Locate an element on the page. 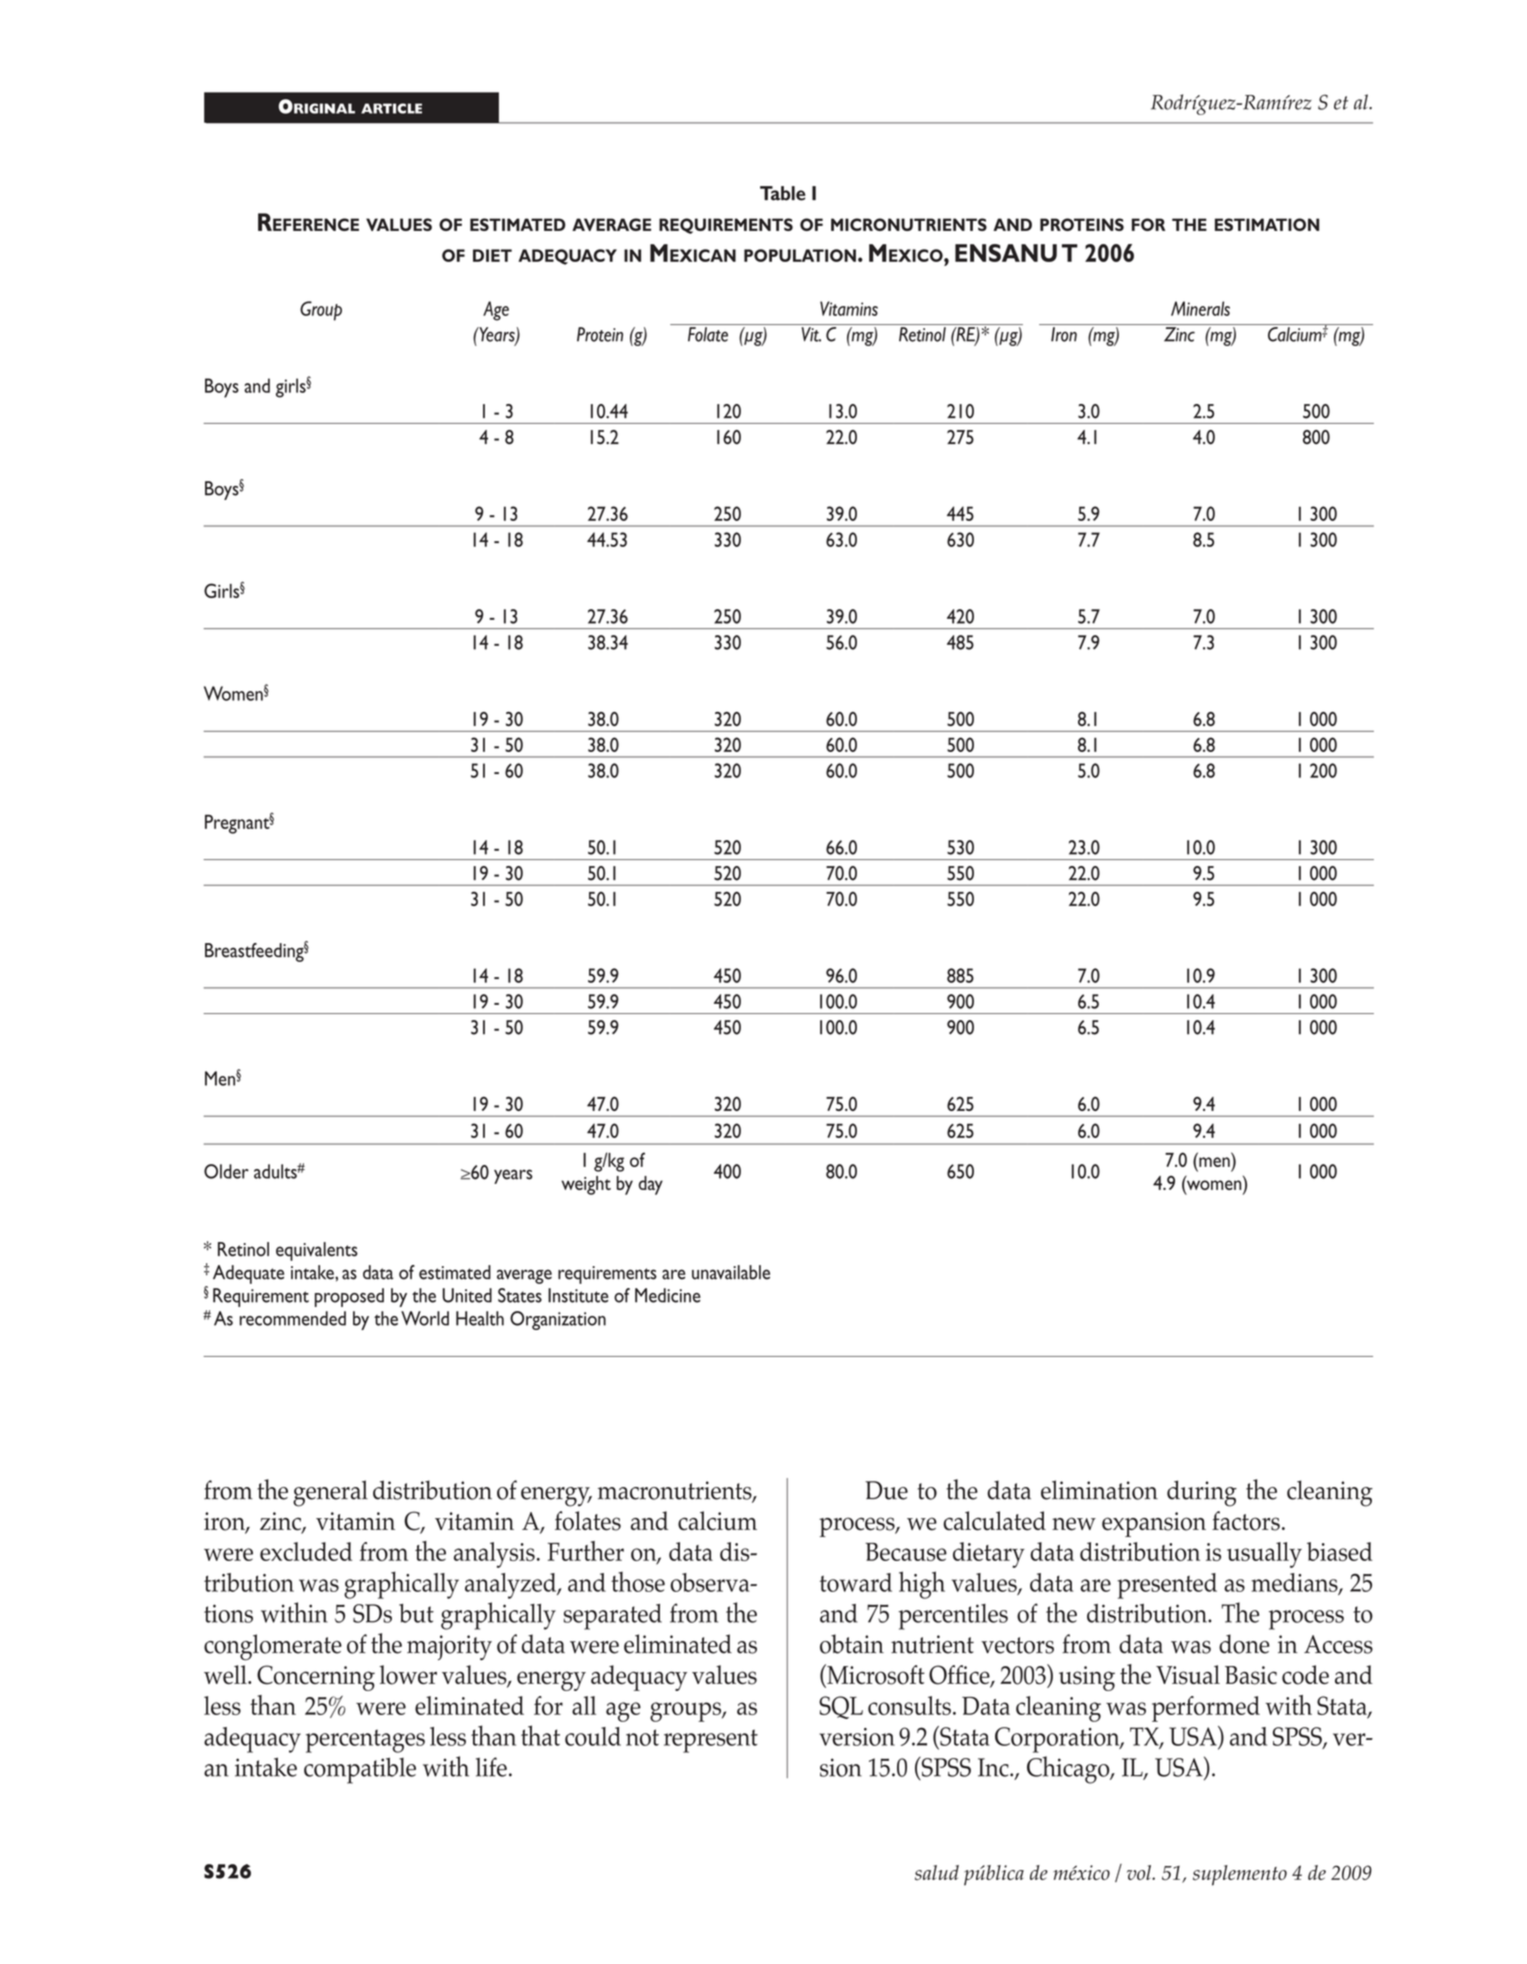  unavailable is located at coordinates (731, 1272).
